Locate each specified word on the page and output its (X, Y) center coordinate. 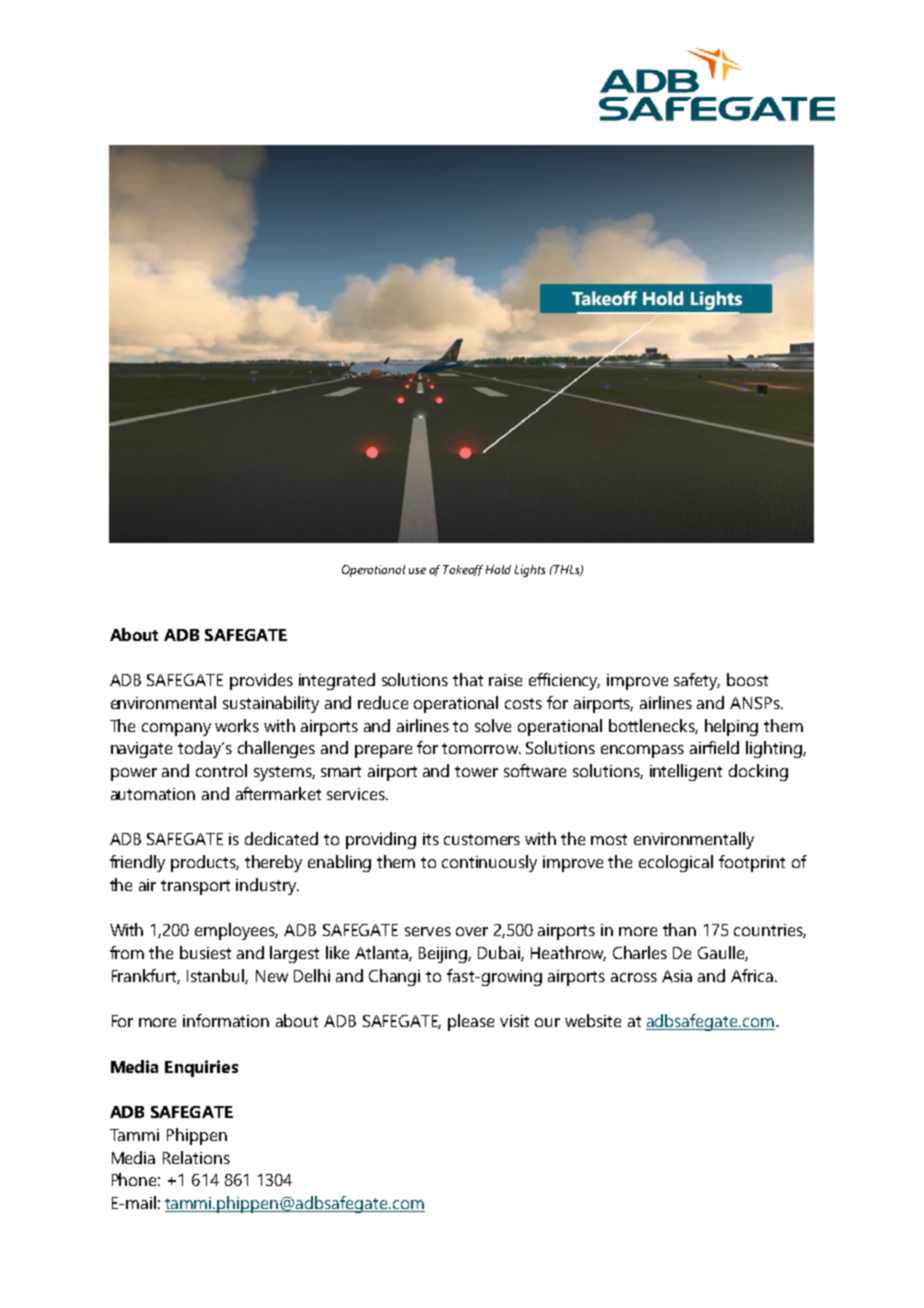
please (471, 1022)
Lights (530, 571)
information (226, 1020)
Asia (677, 976)
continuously (489, 863)
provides (261, 681)
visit (514, 1021)
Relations (196, 1157)
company (176, 729)
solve (493, 725)
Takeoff (463, 570)
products (205, 863)
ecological (676, 863)
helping (731, 727)
